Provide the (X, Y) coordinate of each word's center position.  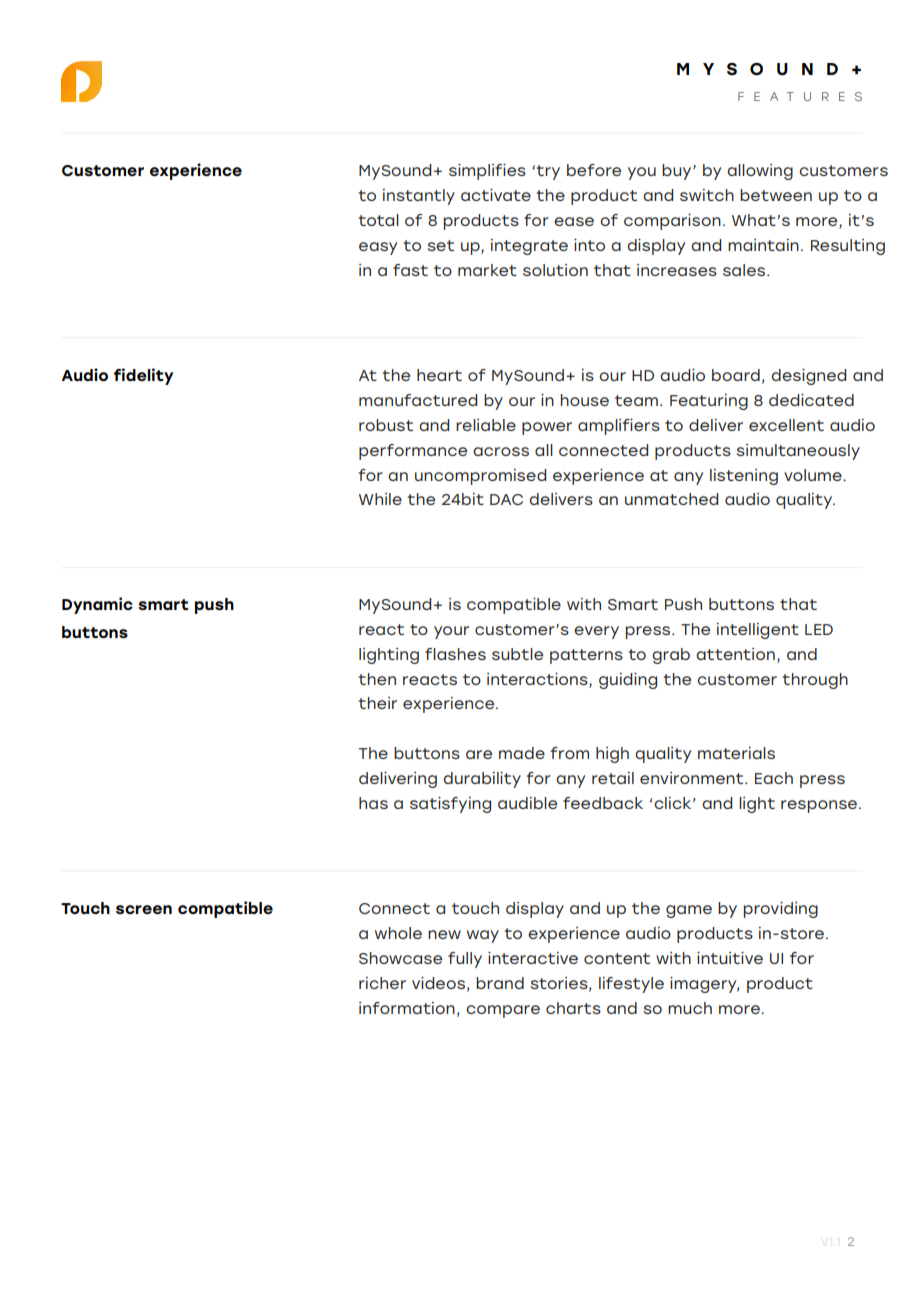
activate (496, 195)
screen (144, 909)
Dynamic (97, 605)
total (378, 220)
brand (500, 983)
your (451, 632)
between (776, 195)
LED (819, 629)
